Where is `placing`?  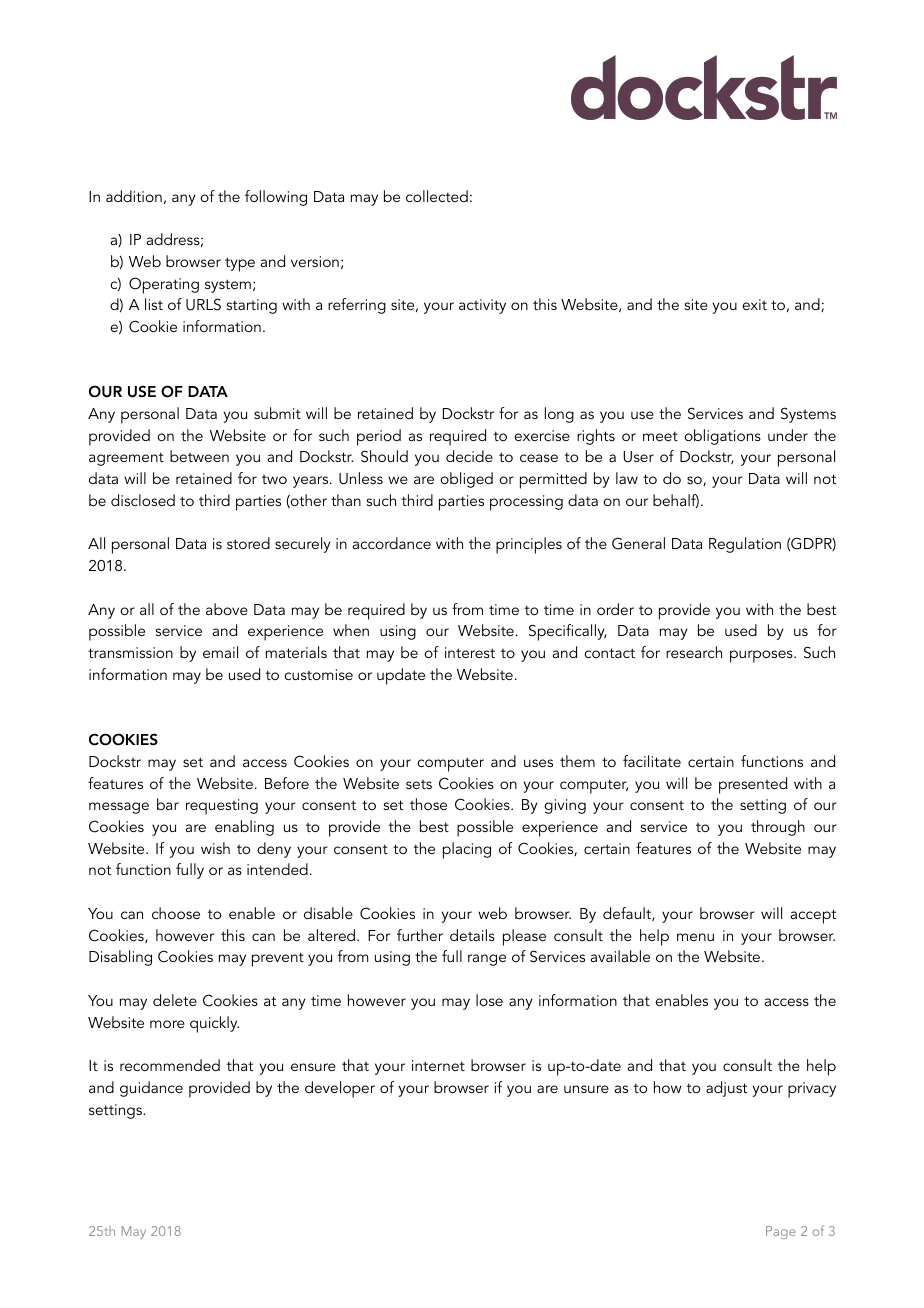 placing is located at coordinates (467, 850).
